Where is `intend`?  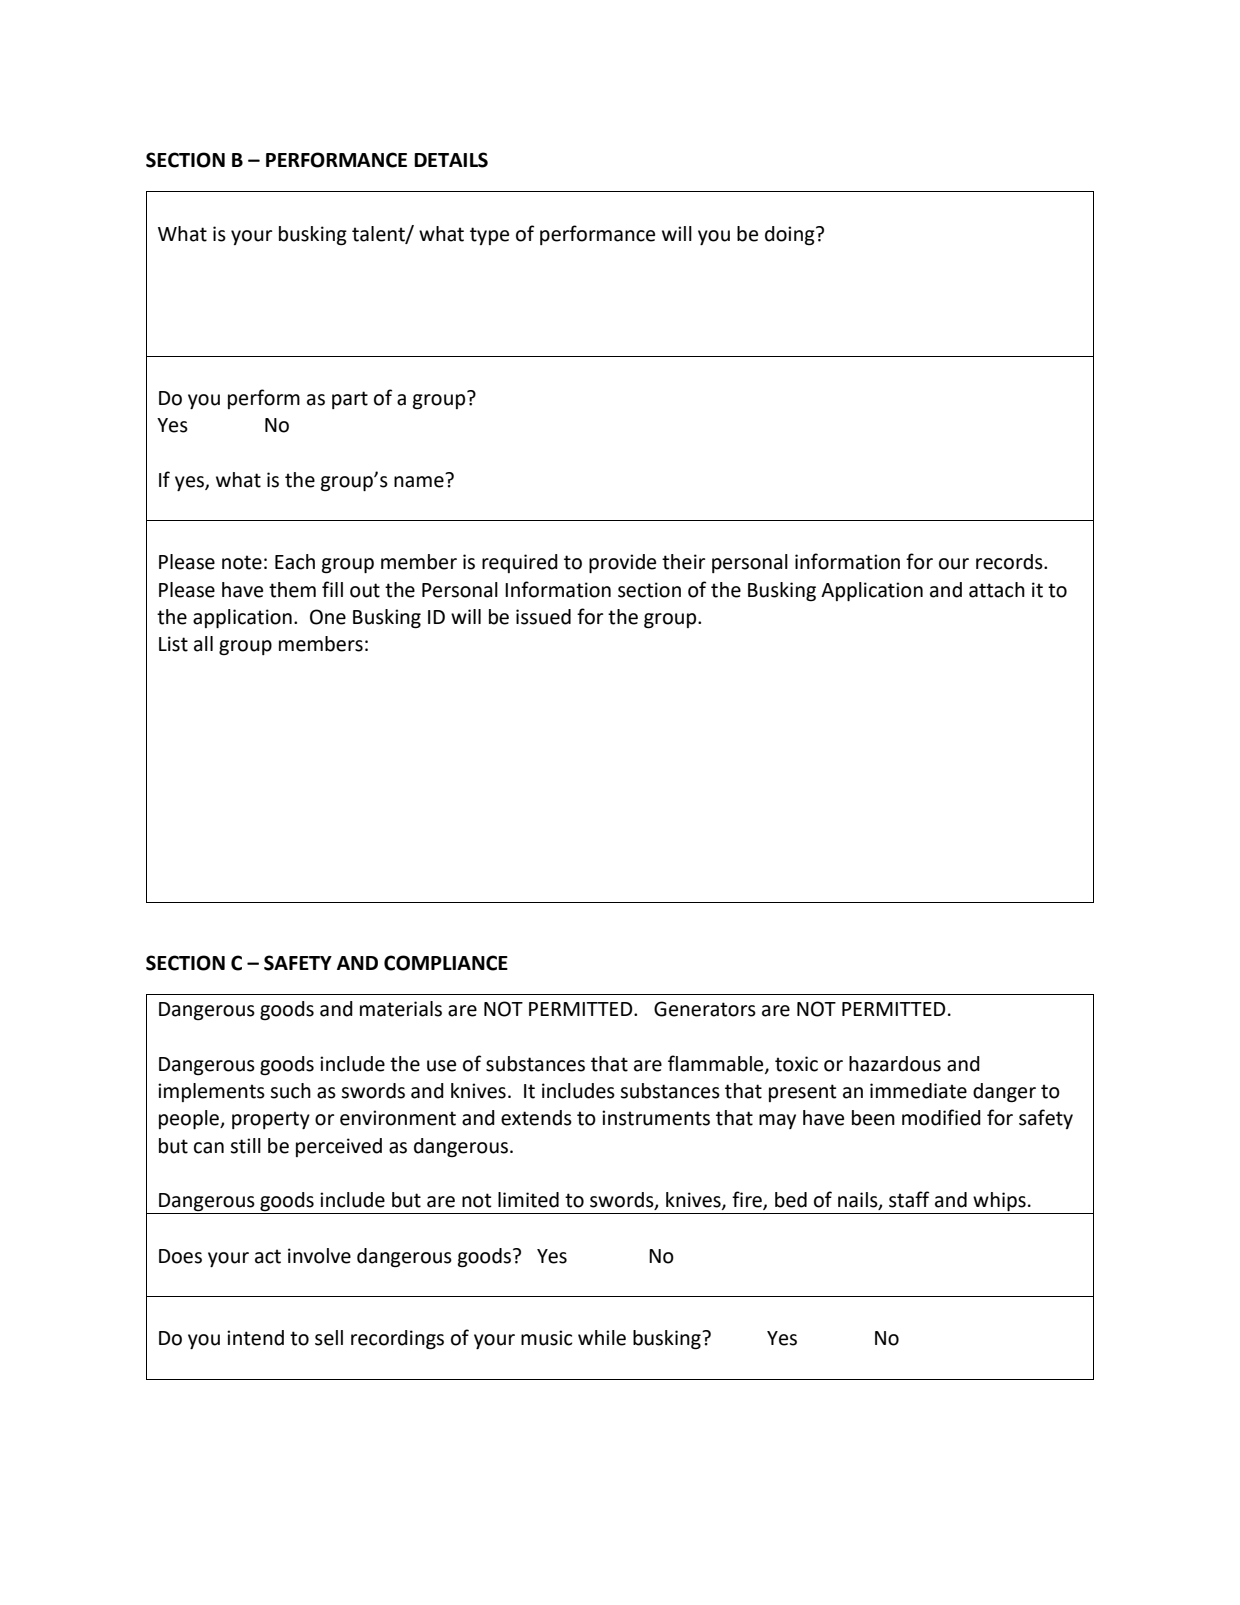 intend is located at coordinates (255, 1338).
